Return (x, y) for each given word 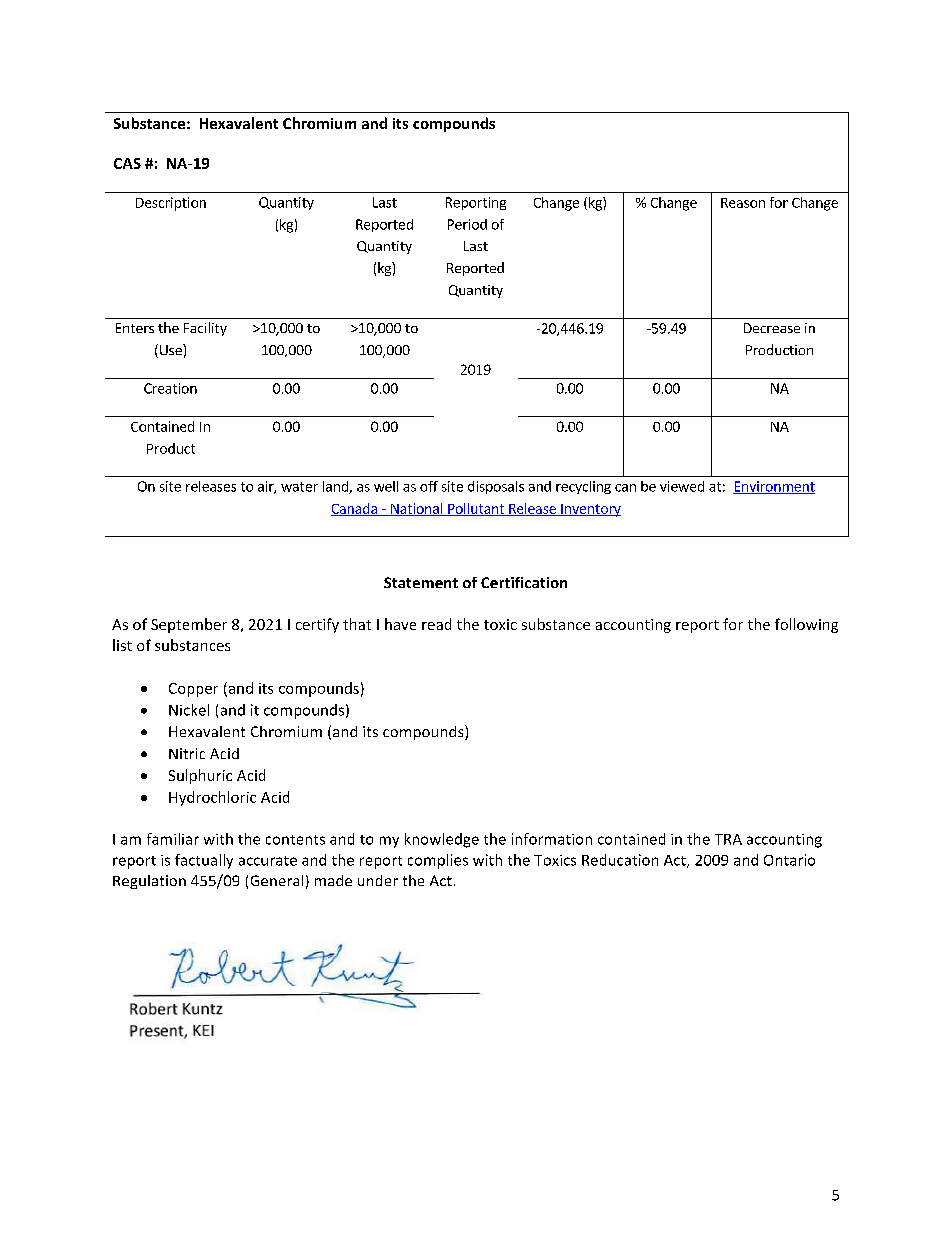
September (189, 625)
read (436, 624)
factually (204, 861)
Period (467, 224)
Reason (743, 203)
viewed (682, 486)
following (806, 625)
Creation (170, 388)
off (429, 486)
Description (171, 204)
